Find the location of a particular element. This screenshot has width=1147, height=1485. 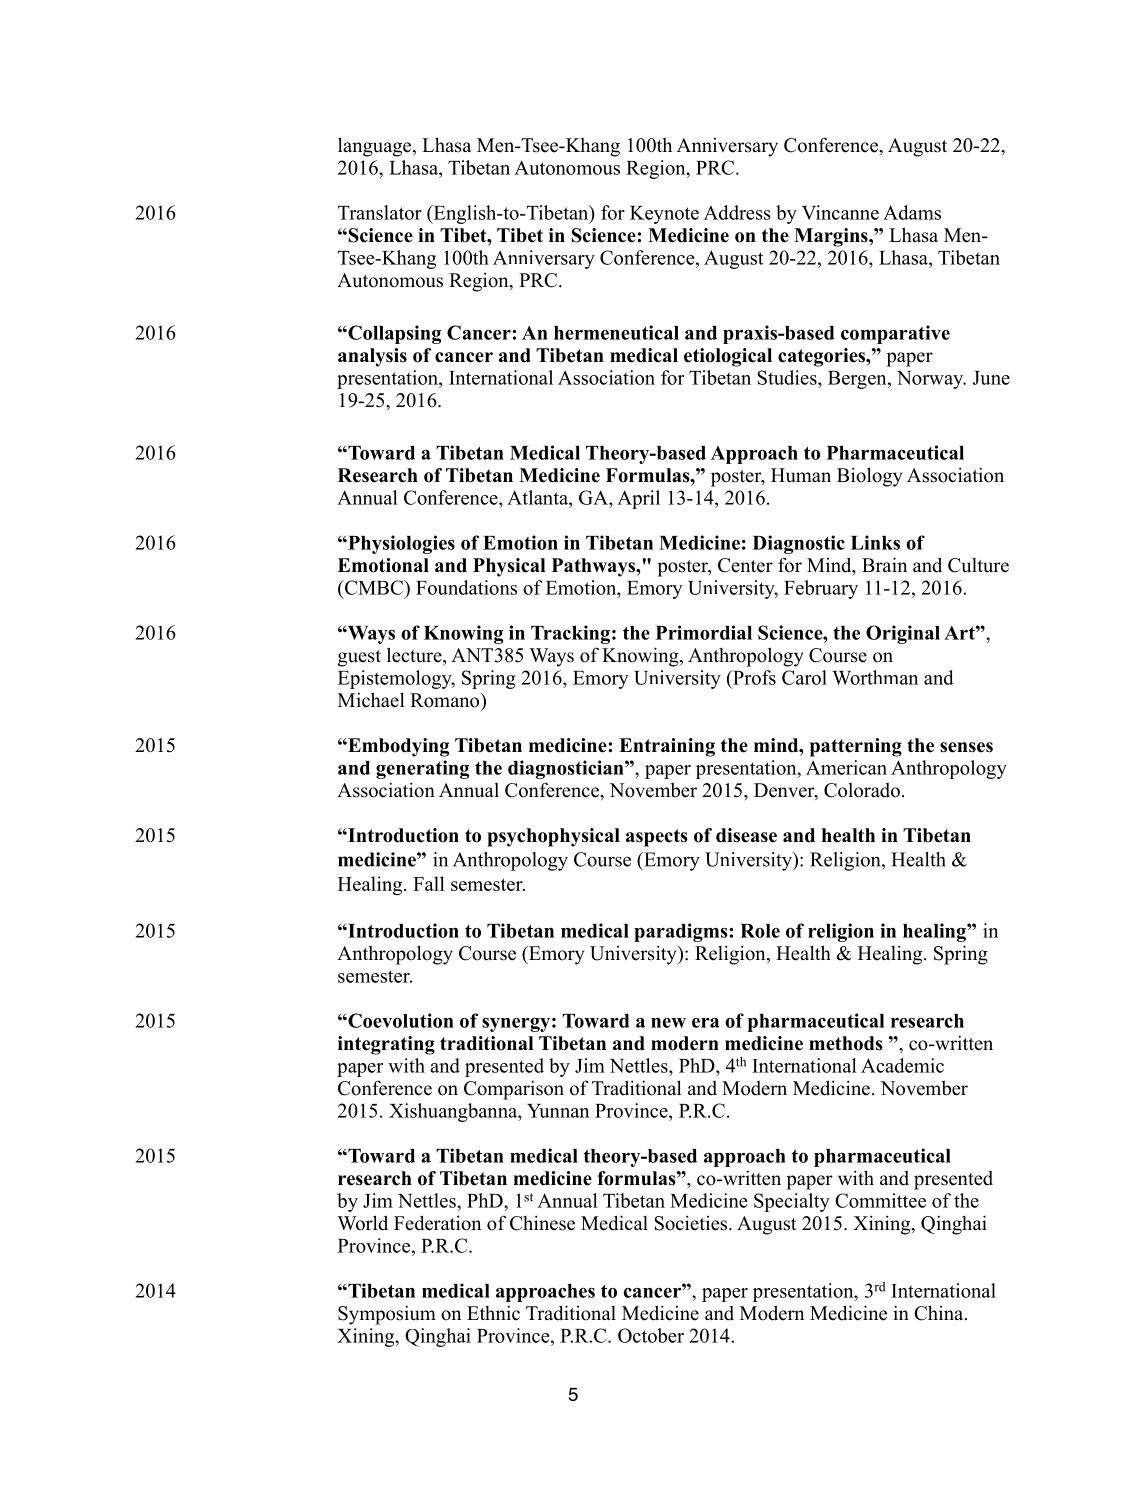

integrating is located at coordinates (386, 1045).
